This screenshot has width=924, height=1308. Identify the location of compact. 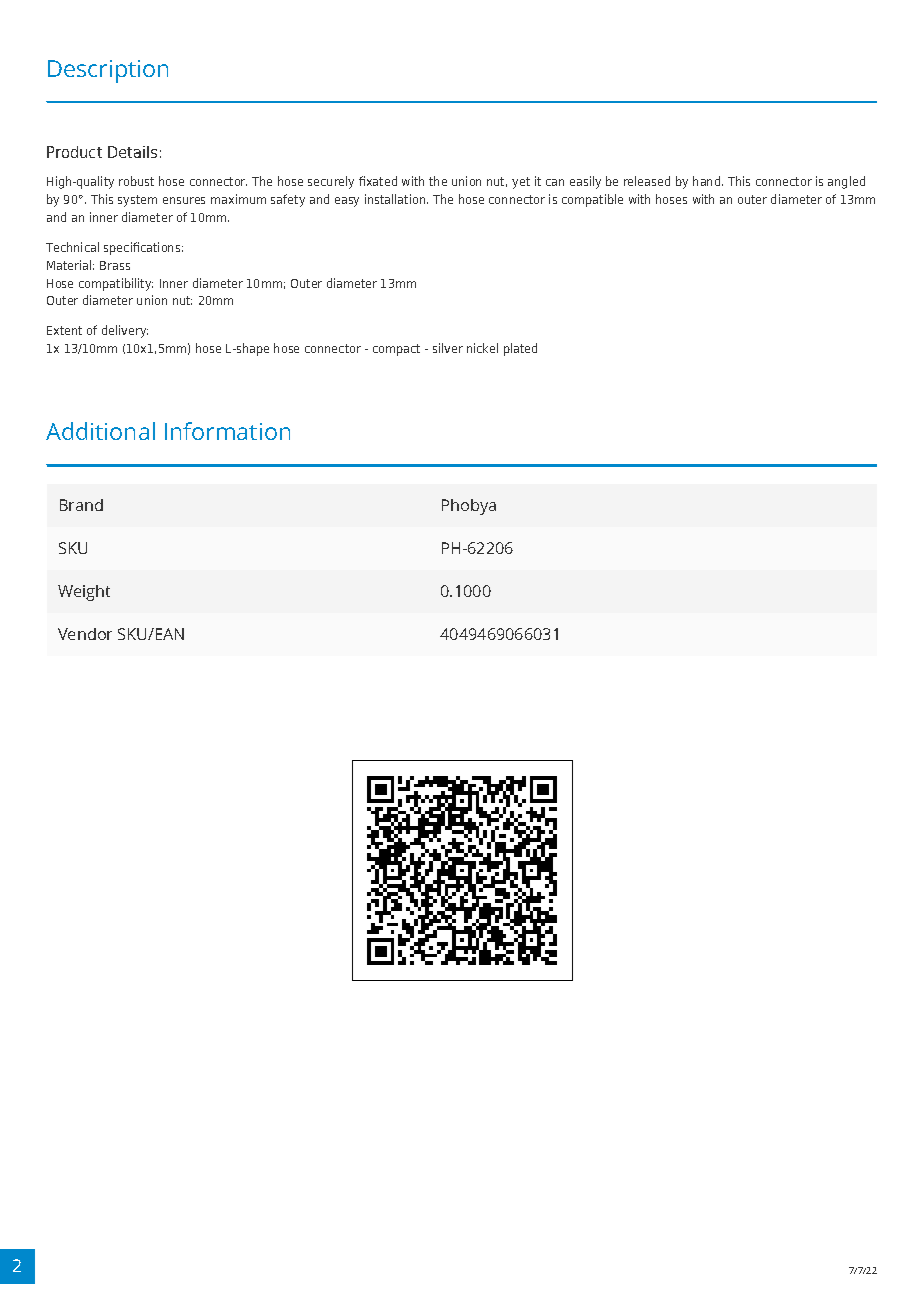
(396, 350).
